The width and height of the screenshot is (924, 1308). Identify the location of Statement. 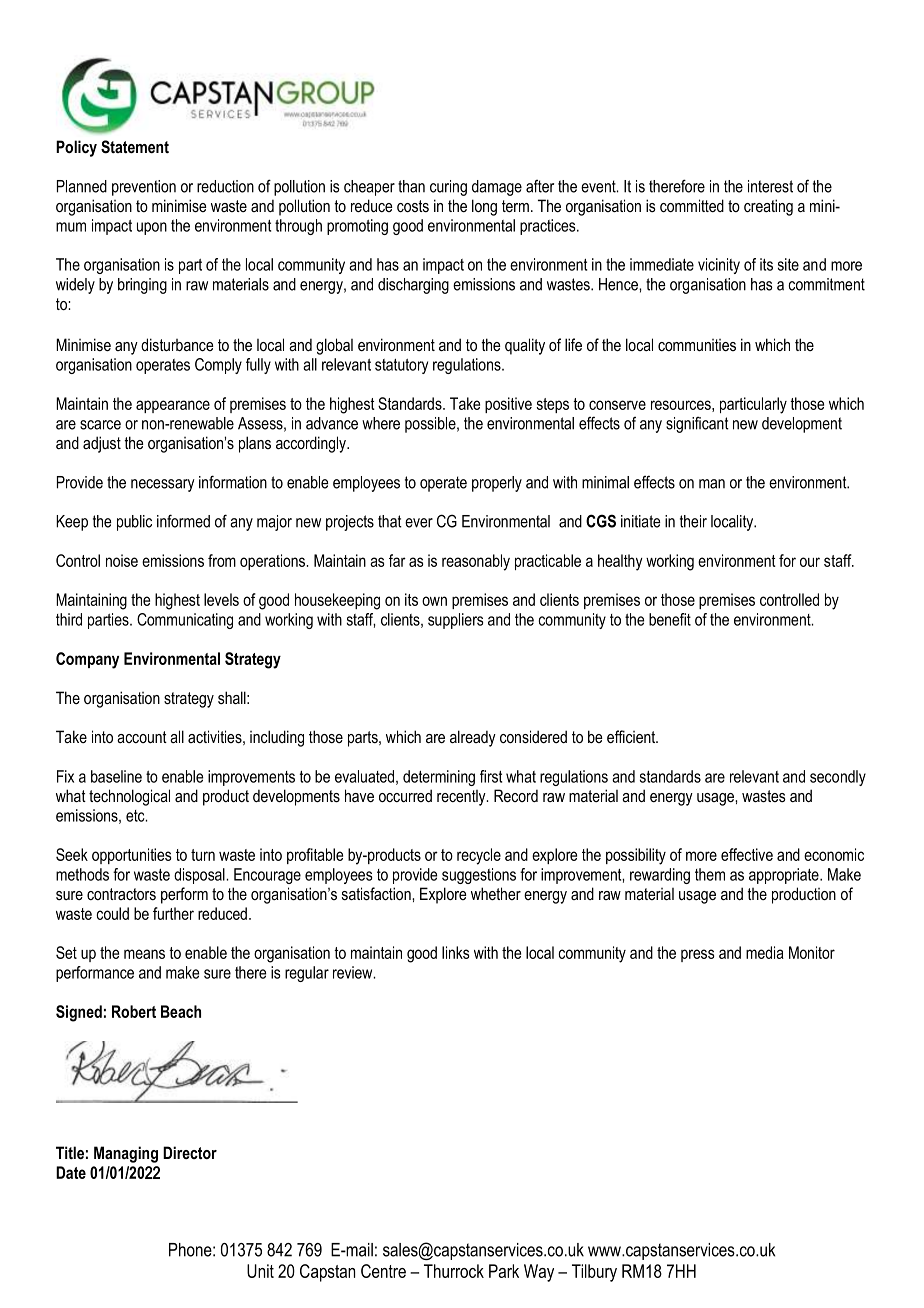
(135, 147).
